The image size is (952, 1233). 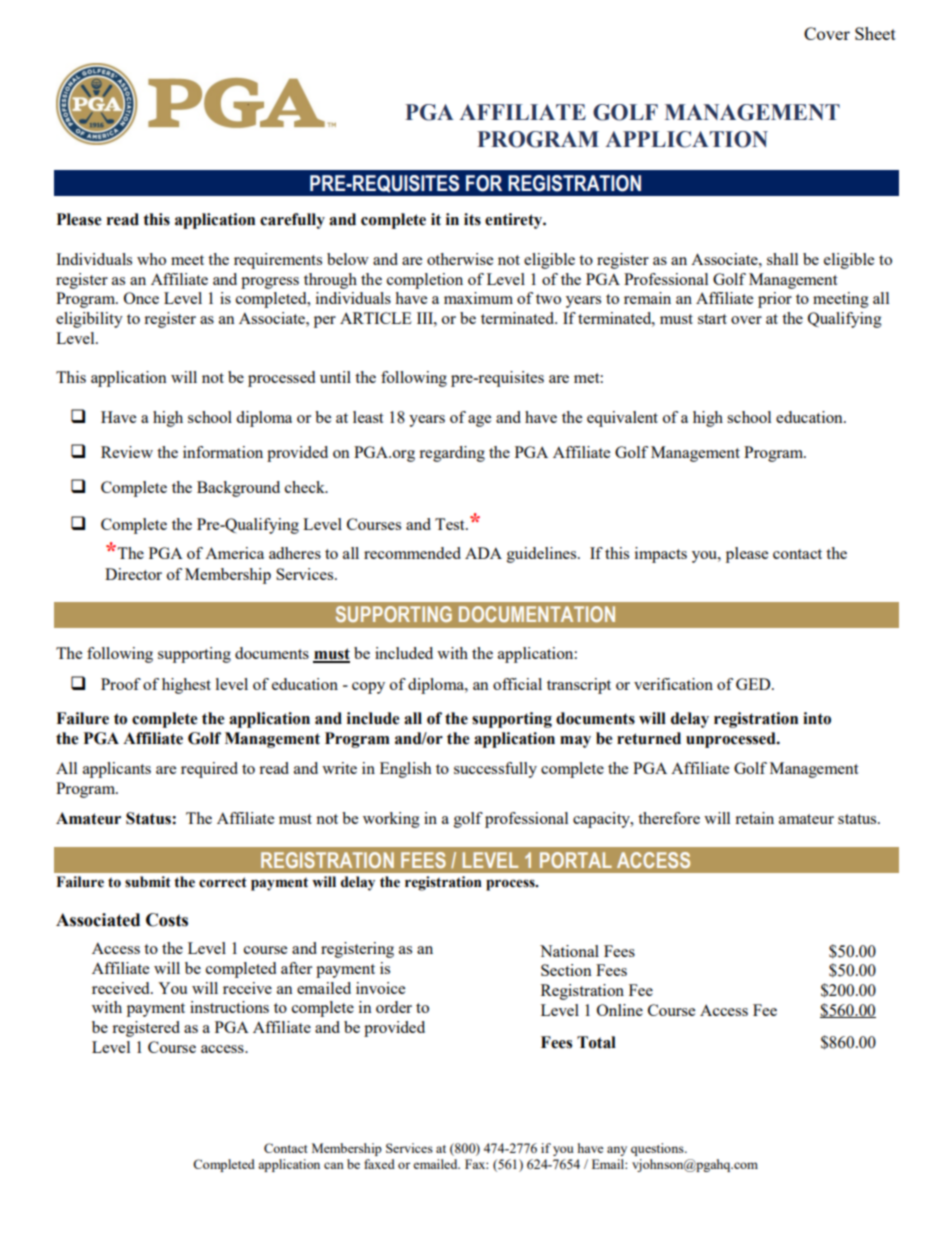 I want to click on information, so click(x=223, y=452).
